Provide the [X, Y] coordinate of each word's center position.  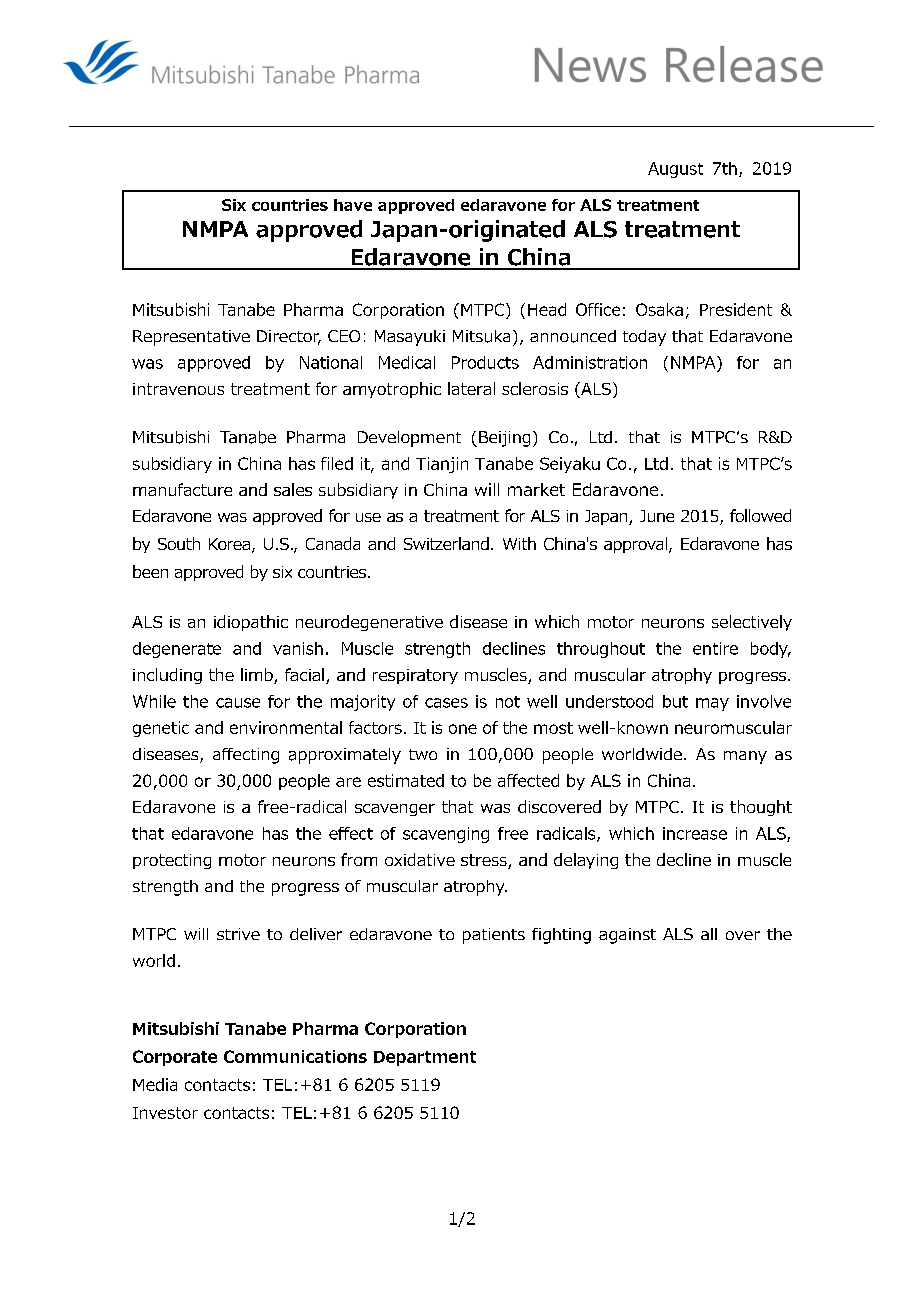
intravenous [178, 389]
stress [485, 861]
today [644, 338]
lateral [471, 388]
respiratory [415, 676]
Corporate [175, 1058]
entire [715, 648]
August [675, 170]
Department [425, 1058]
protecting [172, 861]
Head [547, 309]
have [353, 205]
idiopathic [251, 623]
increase [695, 833]
